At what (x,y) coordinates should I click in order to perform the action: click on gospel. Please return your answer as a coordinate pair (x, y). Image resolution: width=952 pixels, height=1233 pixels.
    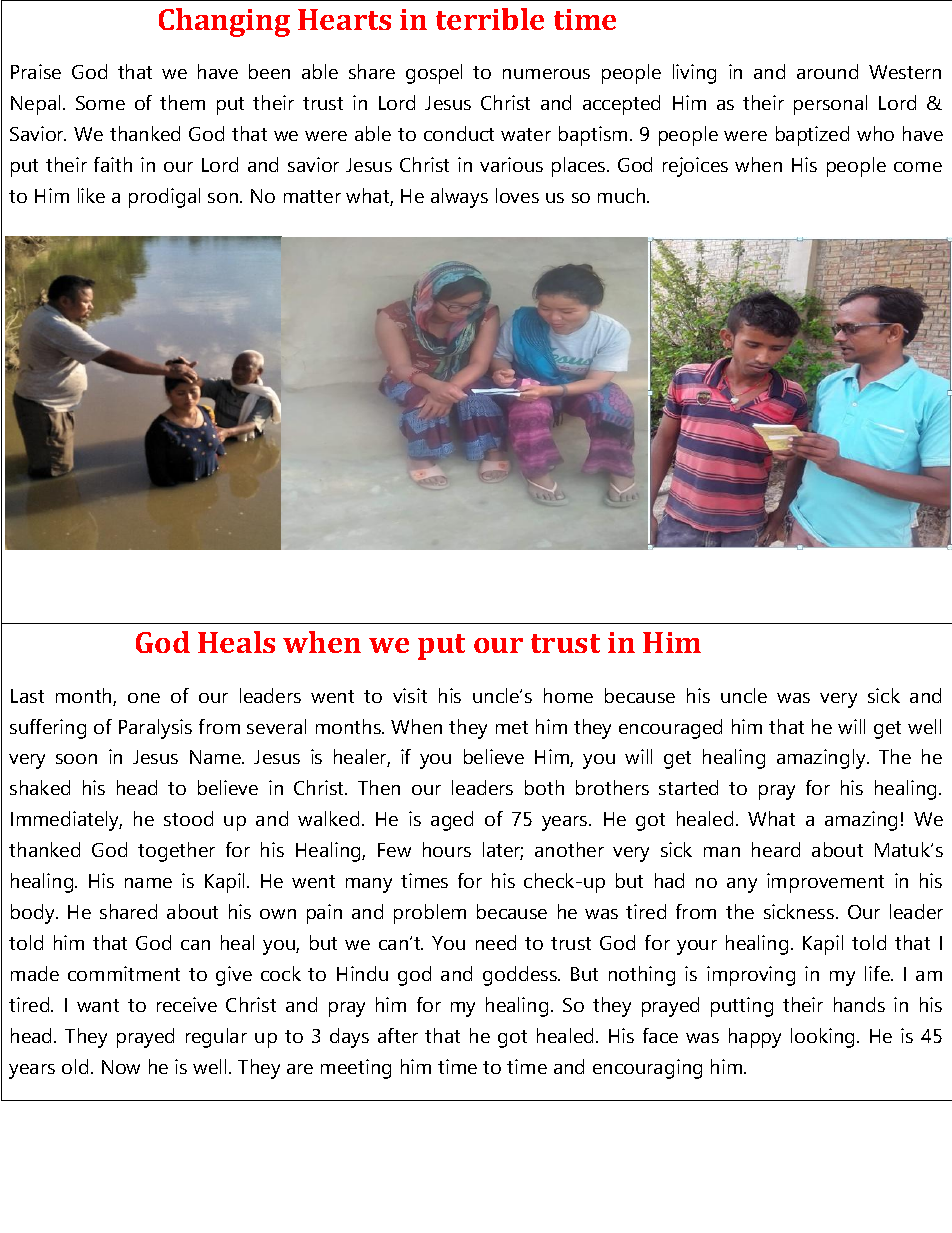
    Looking at the image, I should click on (434, 74).
